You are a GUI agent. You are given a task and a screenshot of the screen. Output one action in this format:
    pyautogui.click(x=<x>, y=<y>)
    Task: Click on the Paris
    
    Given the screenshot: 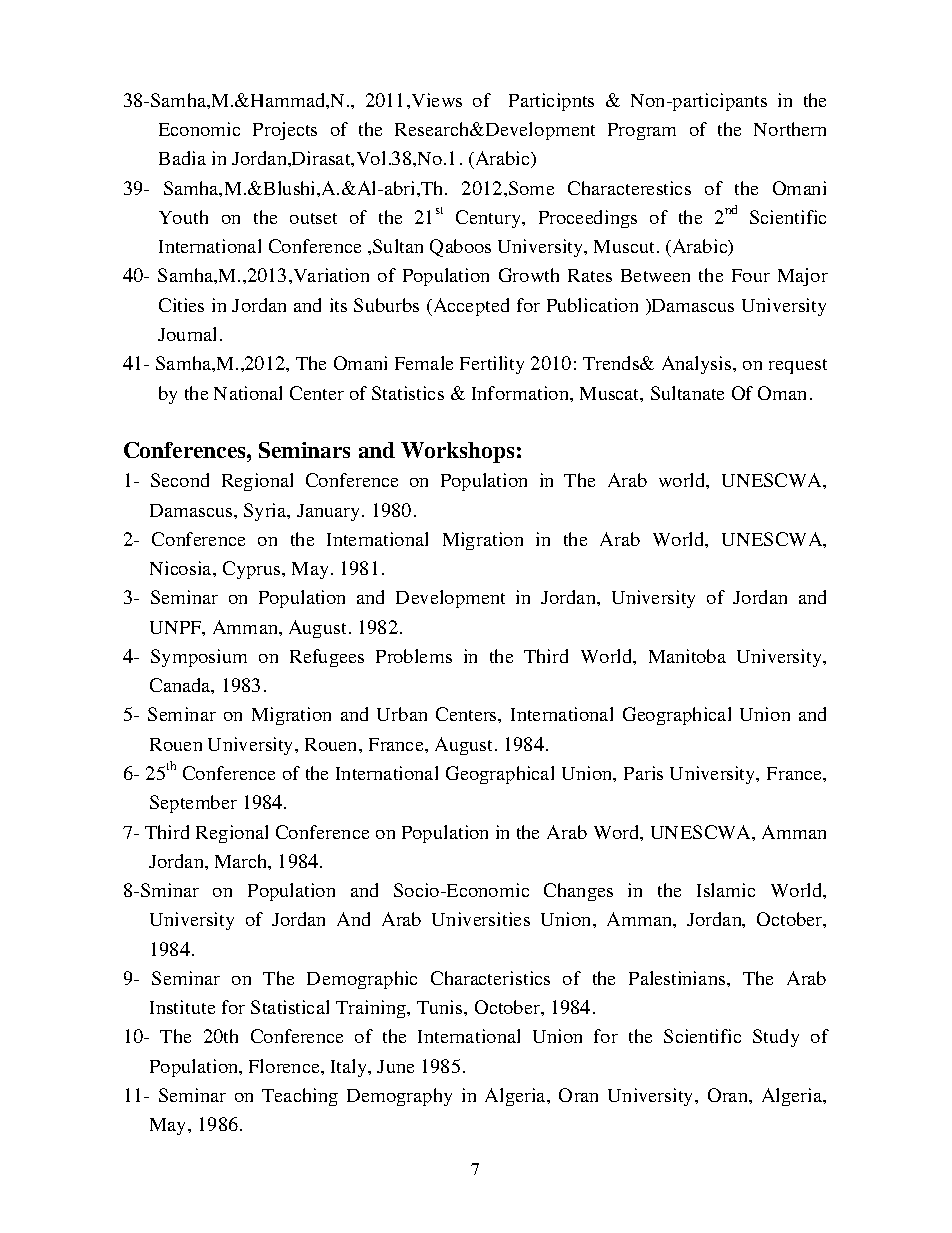 What is the action you would take?
    pyautogui.click(x=643, y=773)
